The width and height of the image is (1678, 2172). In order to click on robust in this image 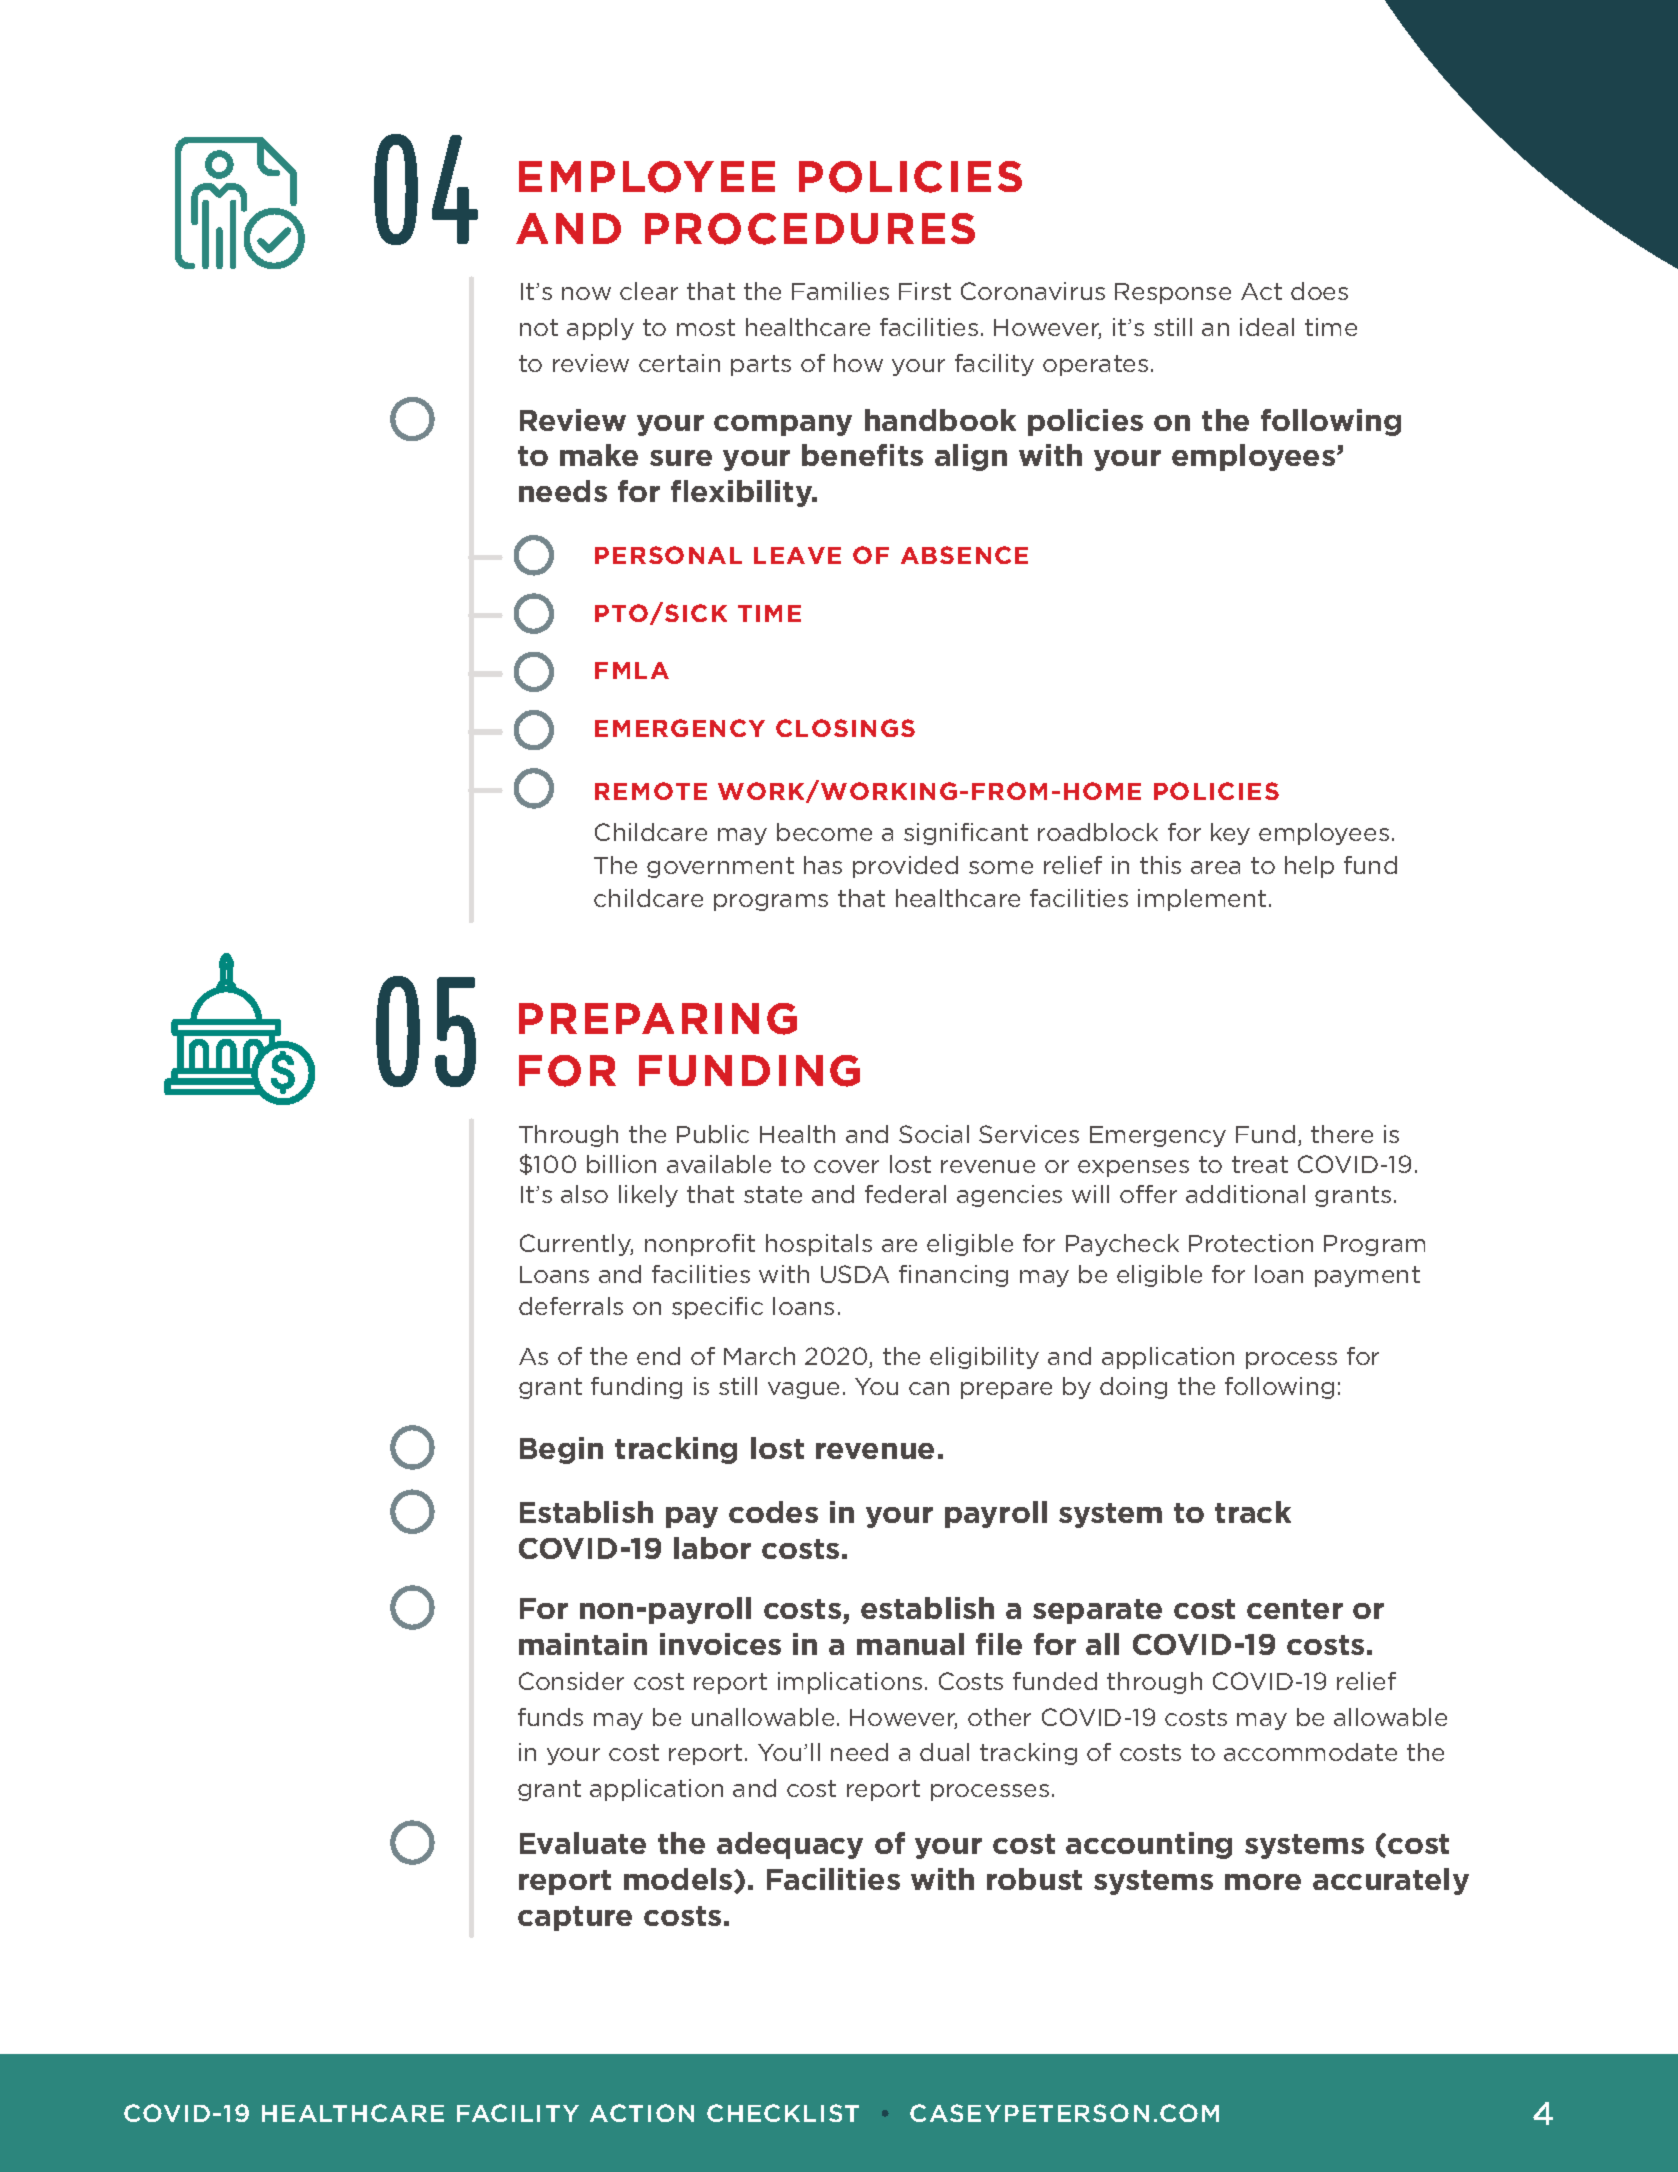, I will do `click(1034, 1879)`.
